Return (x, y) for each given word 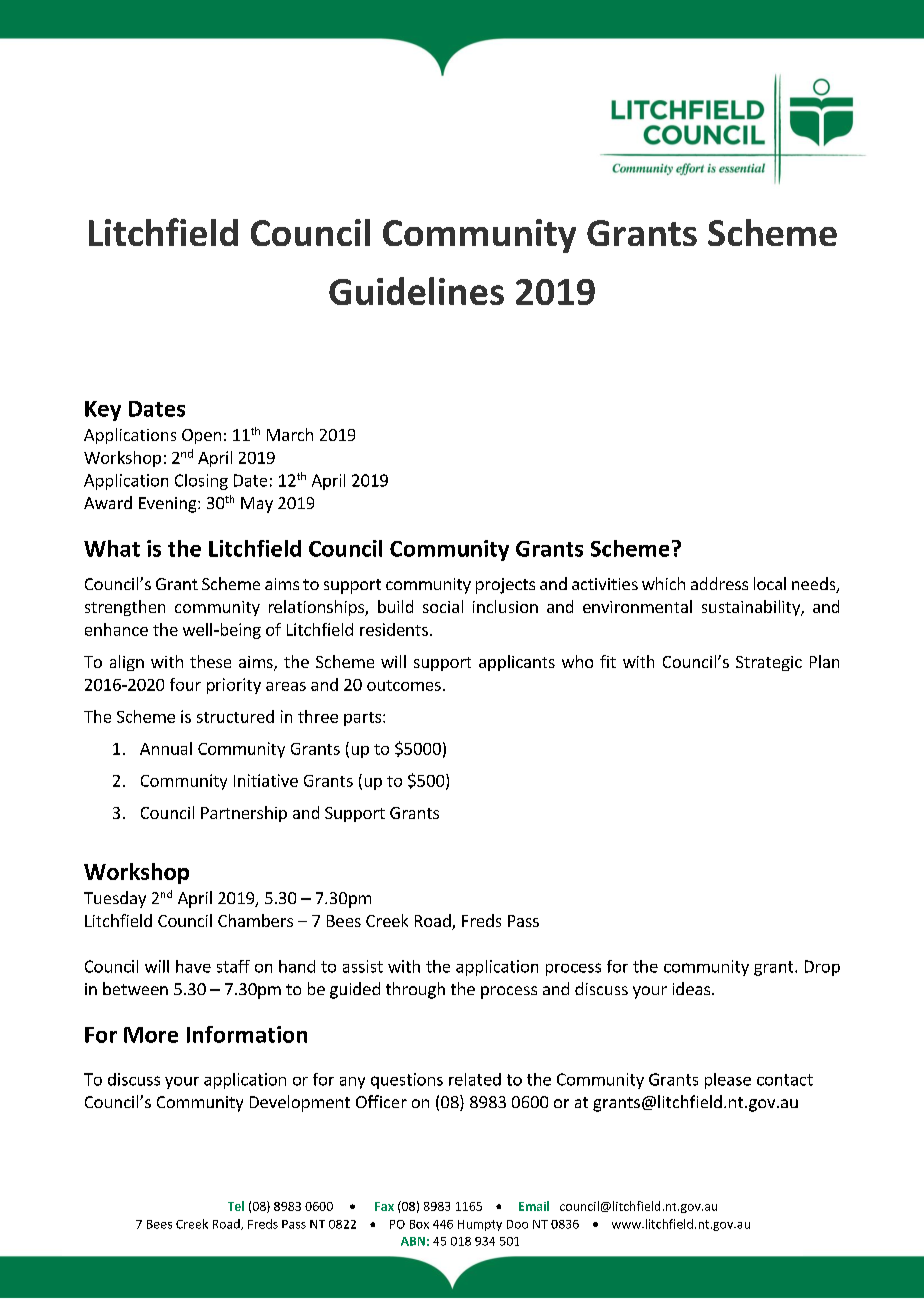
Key (103, 411)
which (663, 583)
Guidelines (416, 291)
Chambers (255, 920)
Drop (822, 968)
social (443, 606)
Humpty (480, 1225)
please (728, 1081)
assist (363, 966)
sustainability (752, 608)
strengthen (125, 608)
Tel (236, 1206)
